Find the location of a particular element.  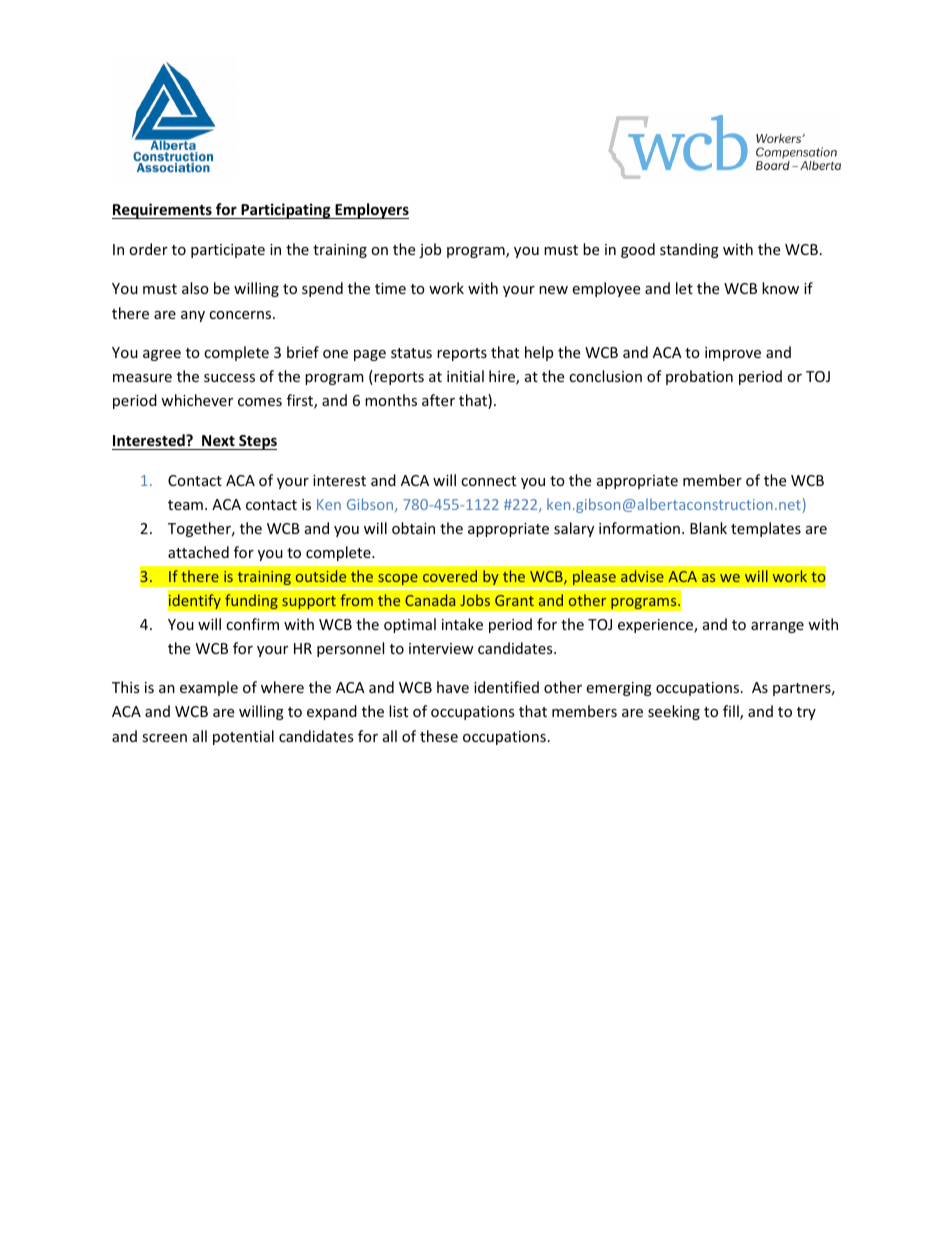

probation is located at coordinates (699, 377).
